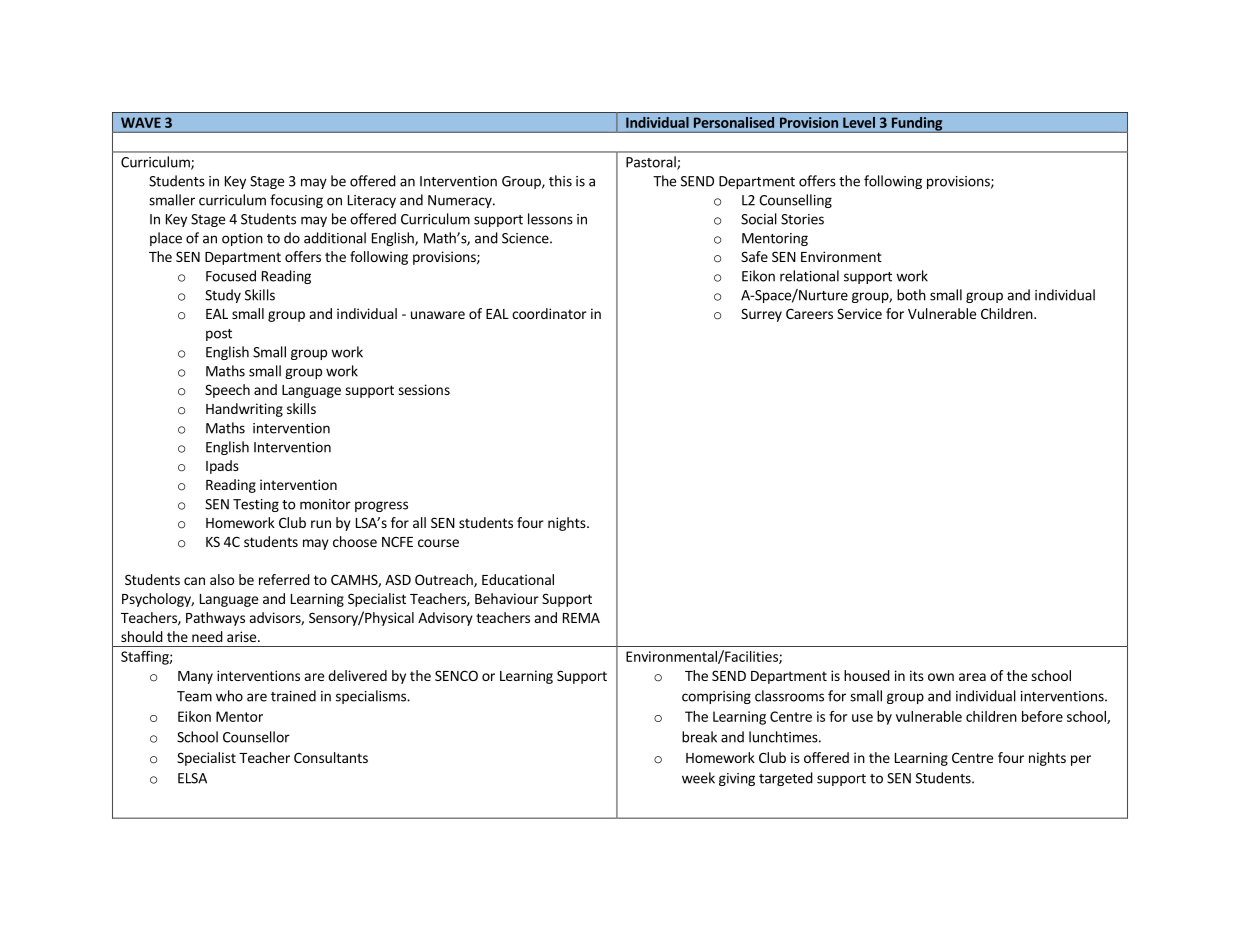  What do you see at coordinates (549, 313) in the page?
I see `coordinator` at bounding box center [549, 313].
